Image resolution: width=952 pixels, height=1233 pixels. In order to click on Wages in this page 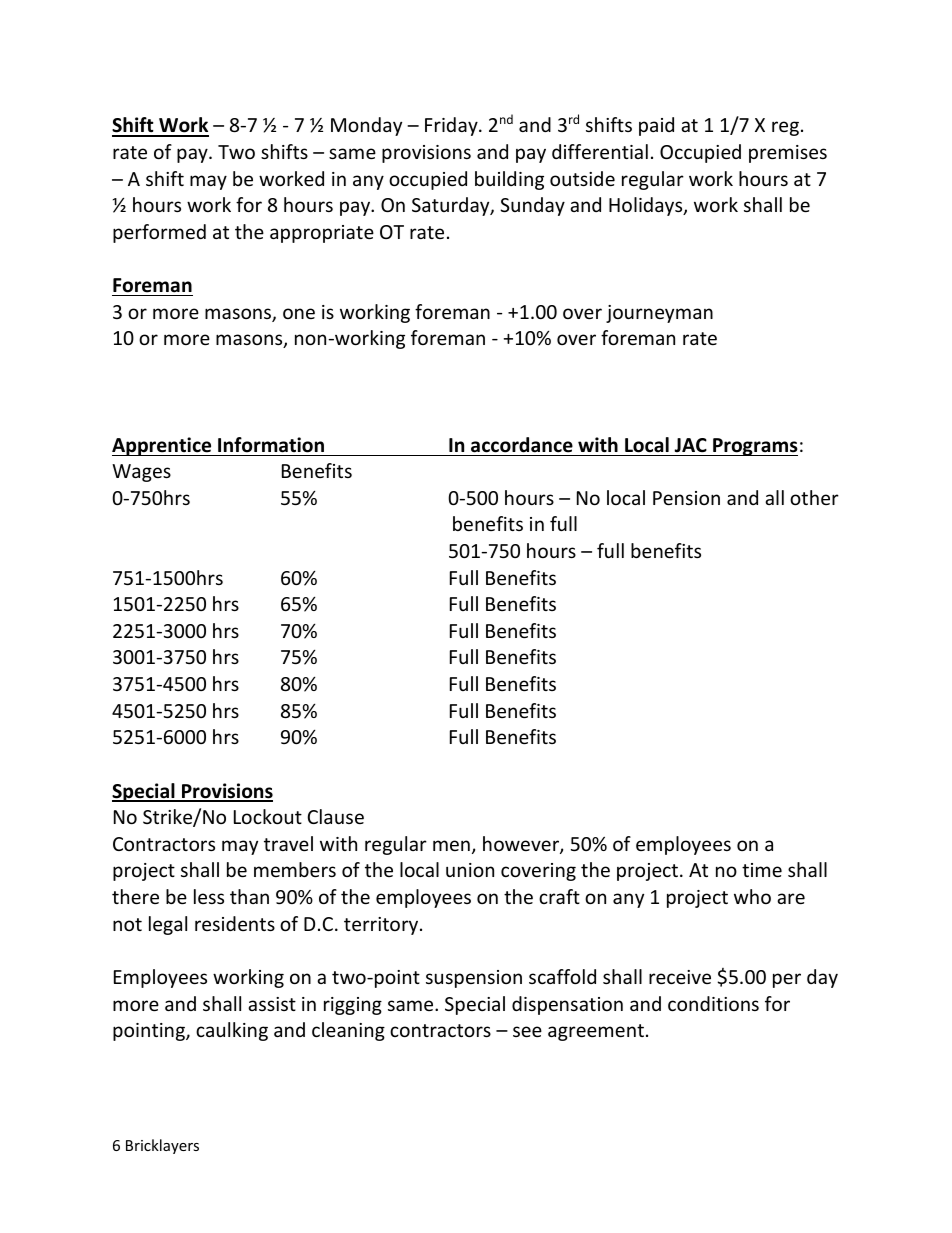, I will do `click(141, 473)`.
